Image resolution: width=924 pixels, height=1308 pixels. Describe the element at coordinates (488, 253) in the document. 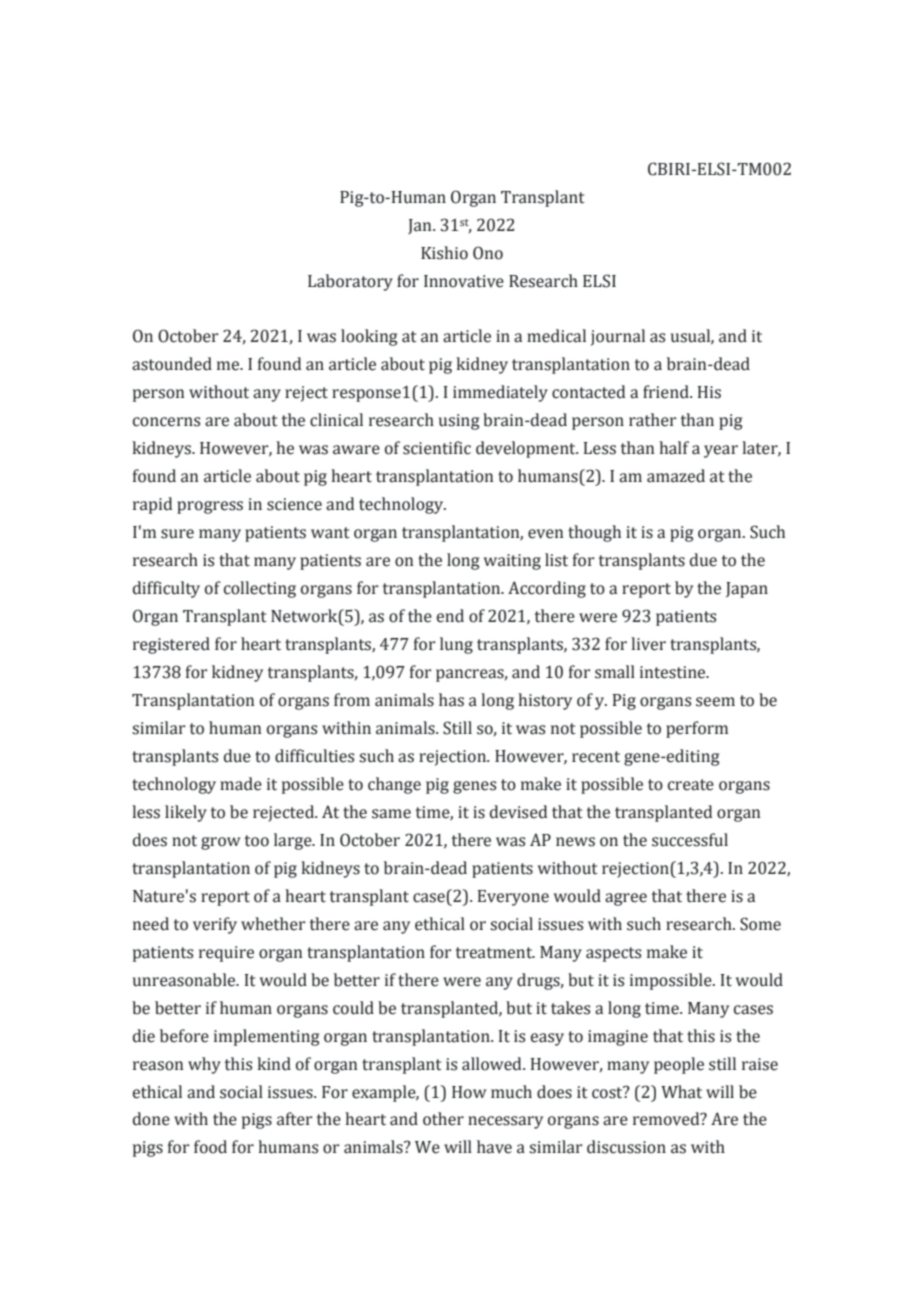

I see `Ono` at that location.
